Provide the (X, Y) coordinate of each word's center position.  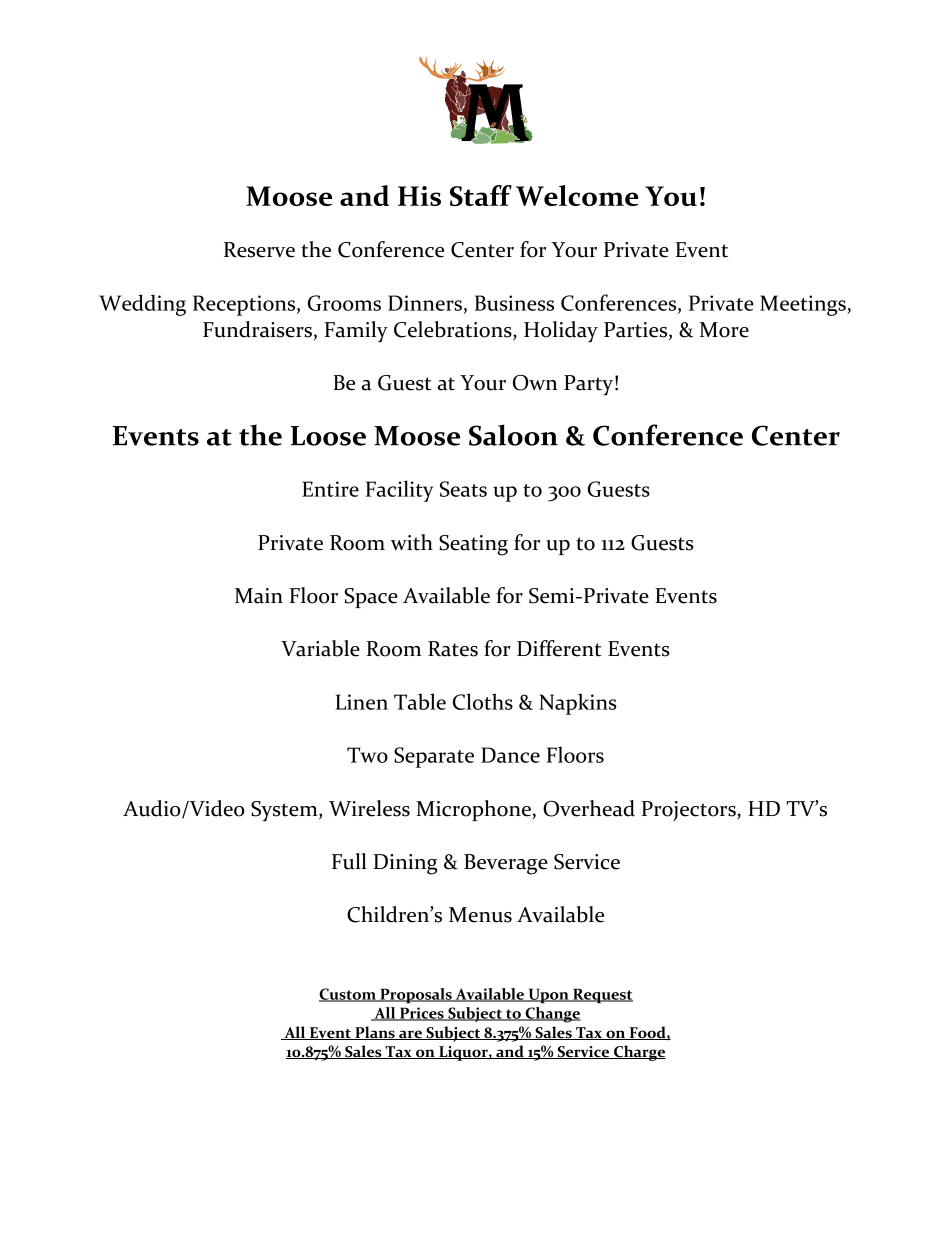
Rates (453, 649)
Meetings (804, 305)
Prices (422, 1014)
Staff (481, 195)
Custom (348, 995)
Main (259, 596)
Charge (639, 1053)
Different (559, 648)
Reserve (259, 250)
